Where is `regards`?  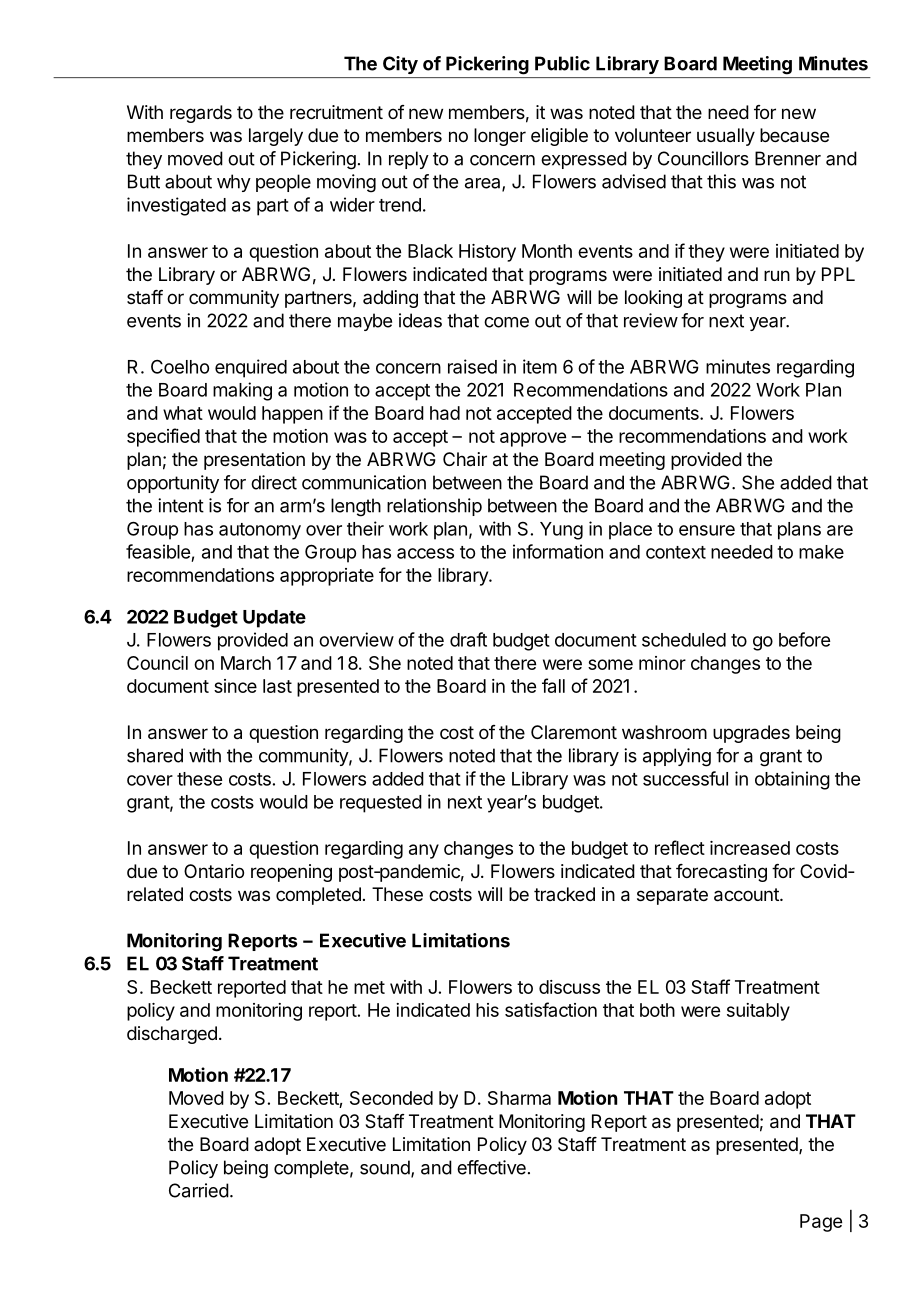
regards is located at coordinates (201, 114).
